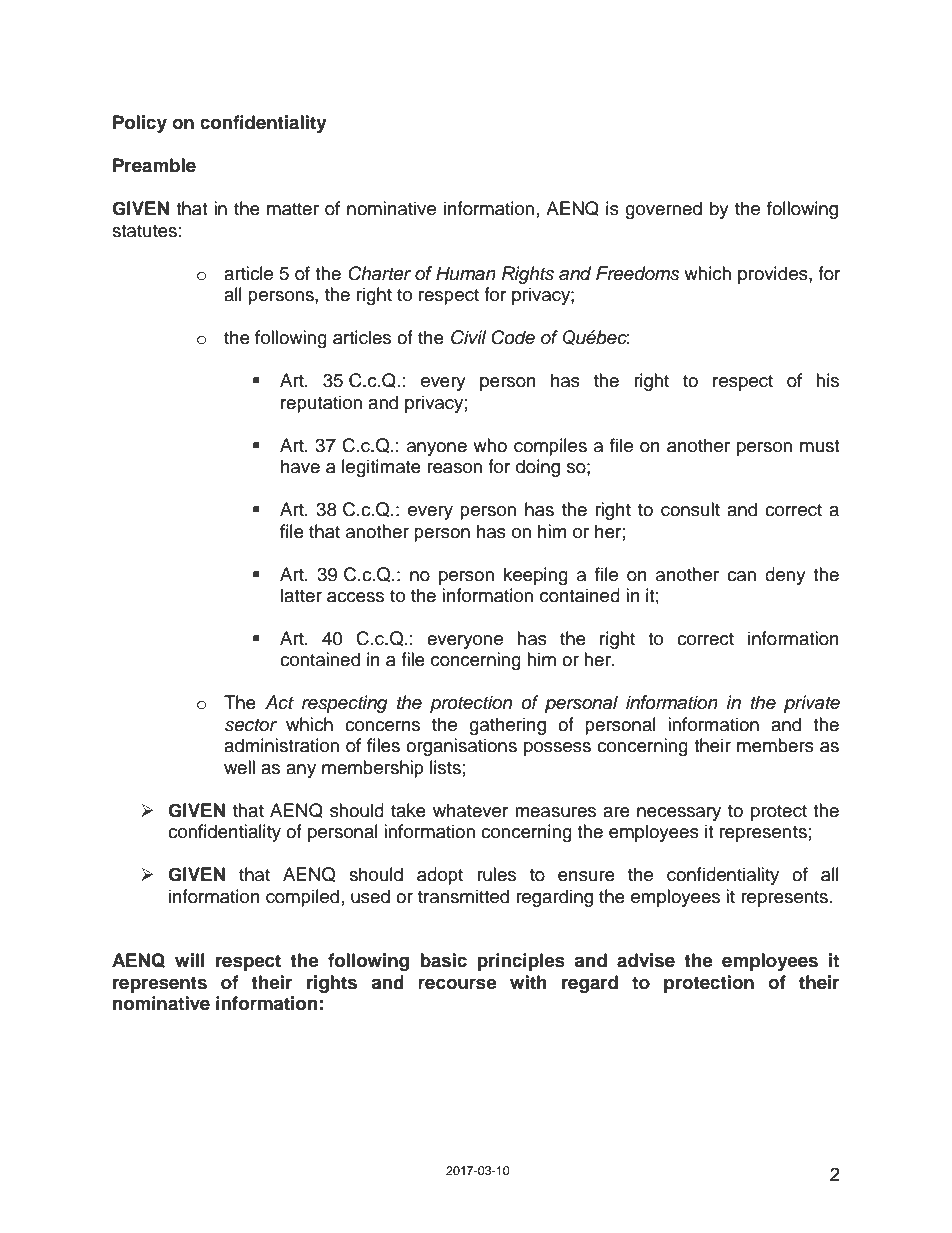 This screenshot has width=952, height=1233. I want to click on advise, so click(646, 960).
